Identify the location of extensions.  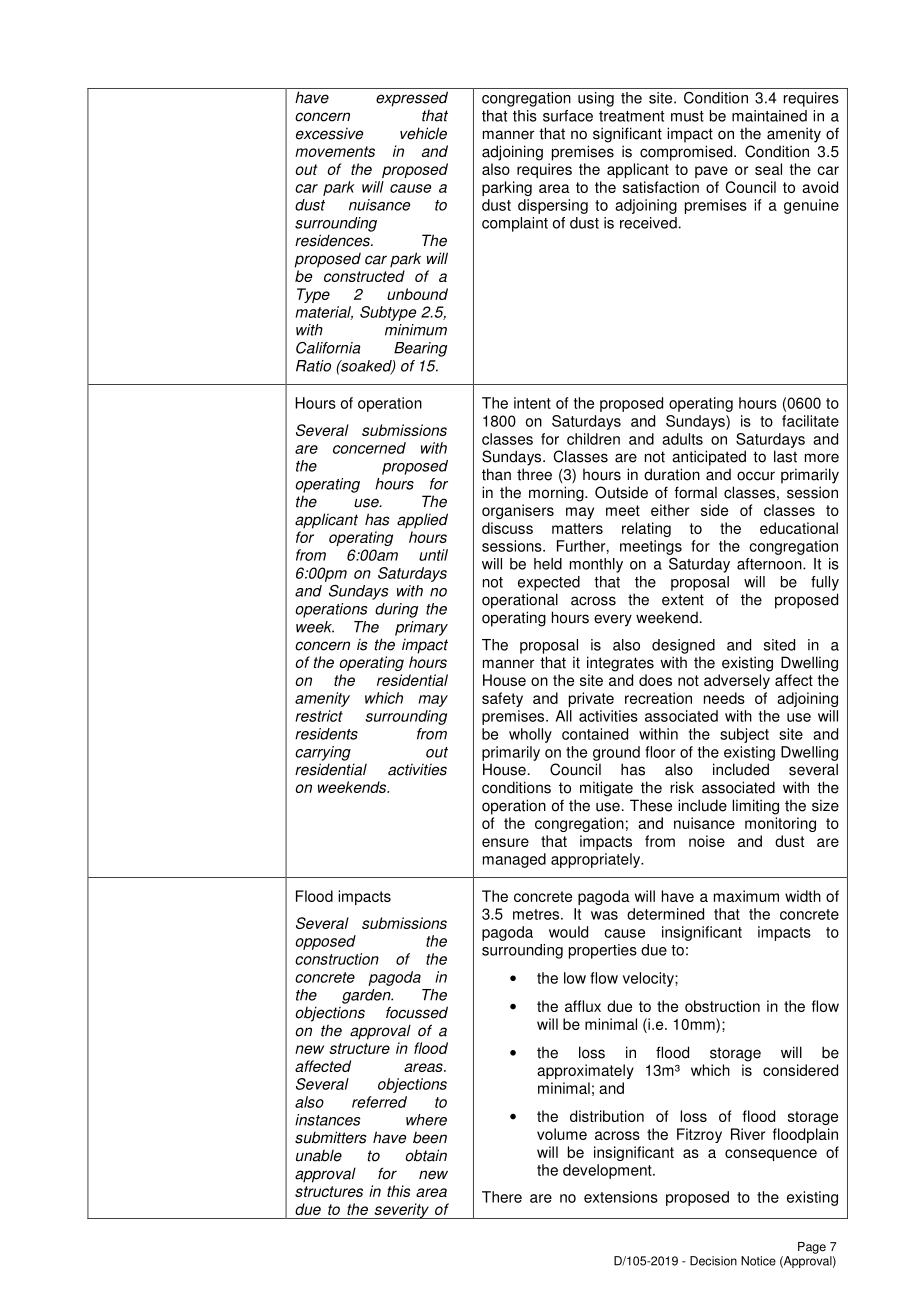
(621, 1197).
